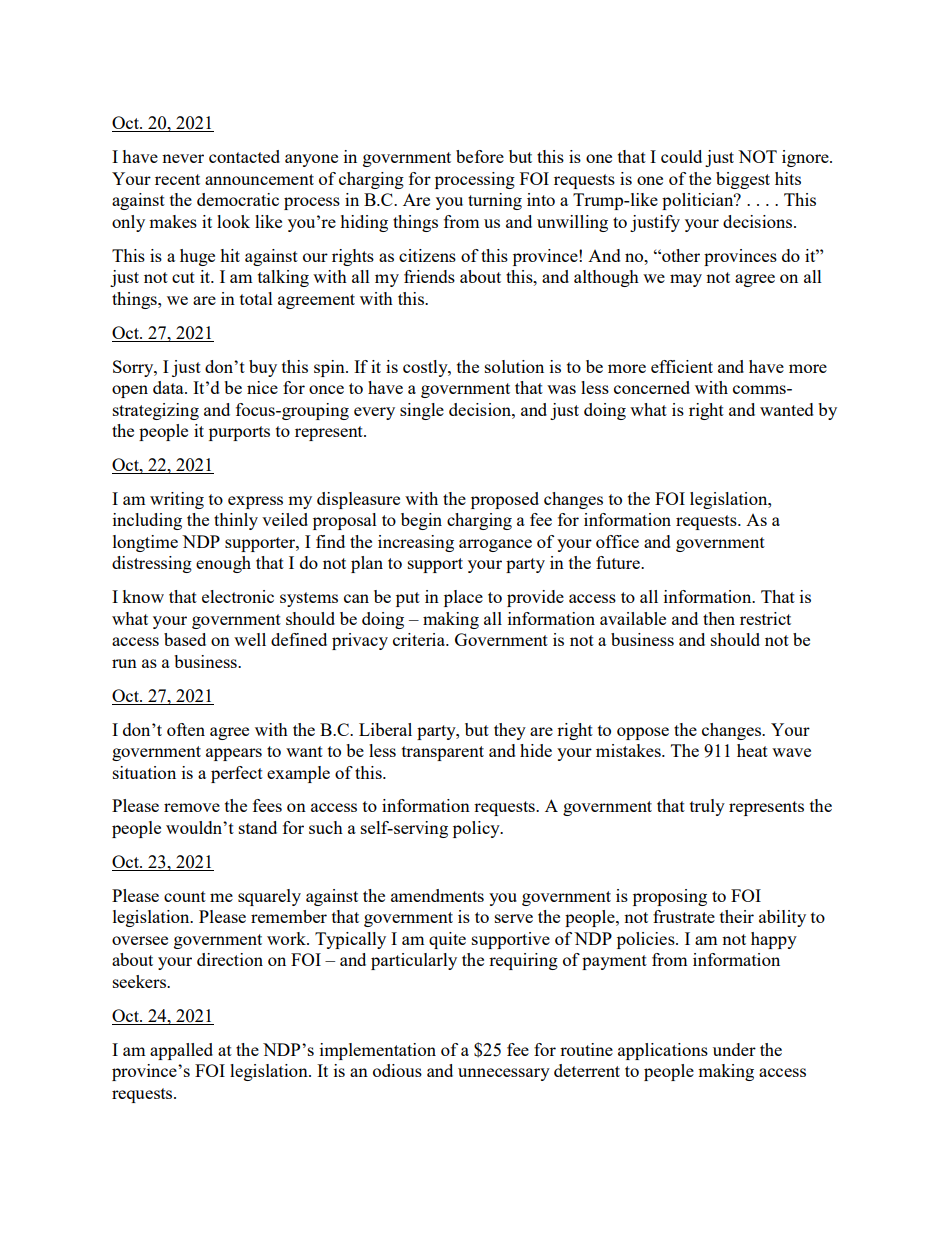  I want to click on biggest, so click(743, 180).
